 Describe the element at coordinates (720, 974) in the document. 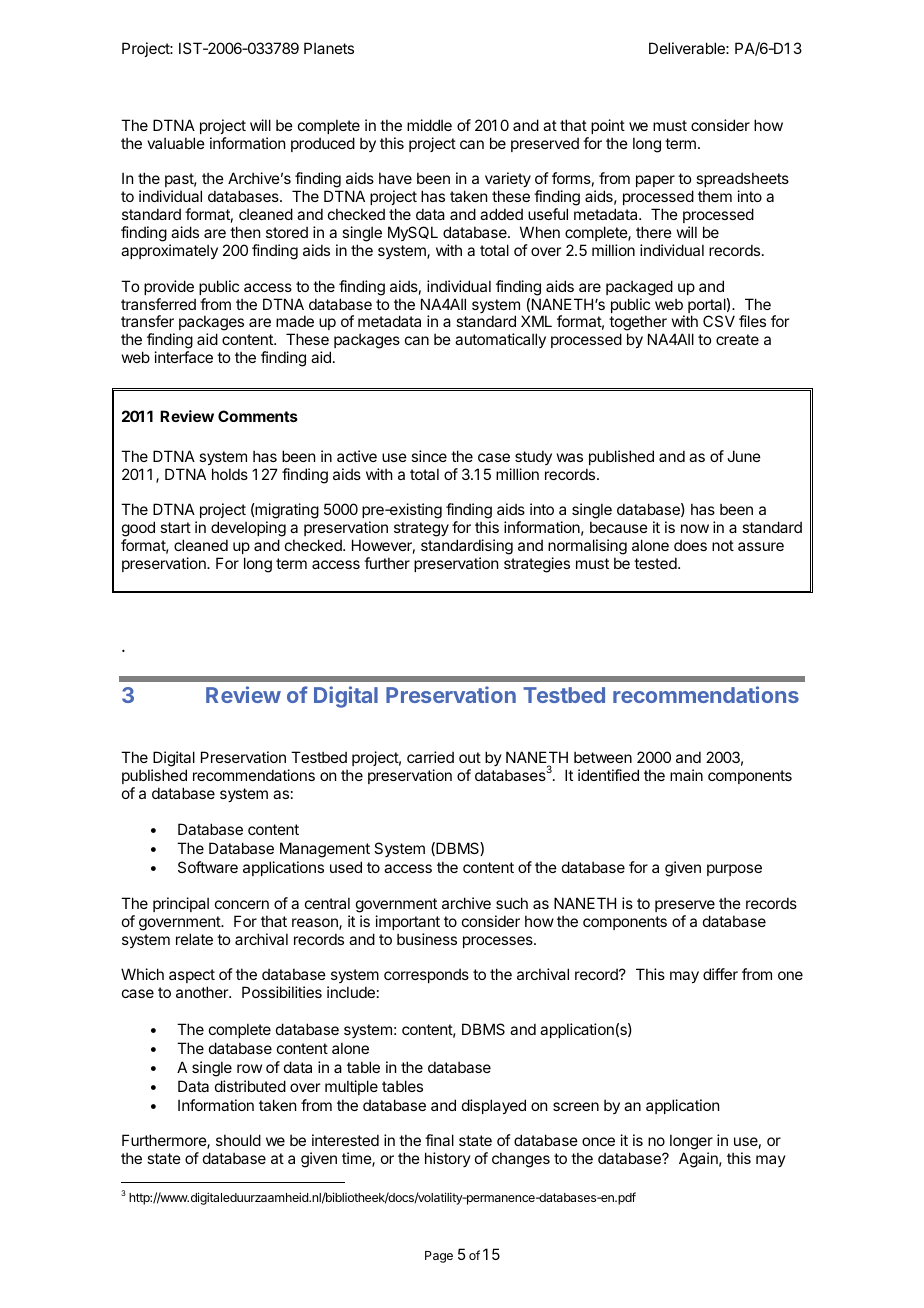

I see `differ` at that location.
